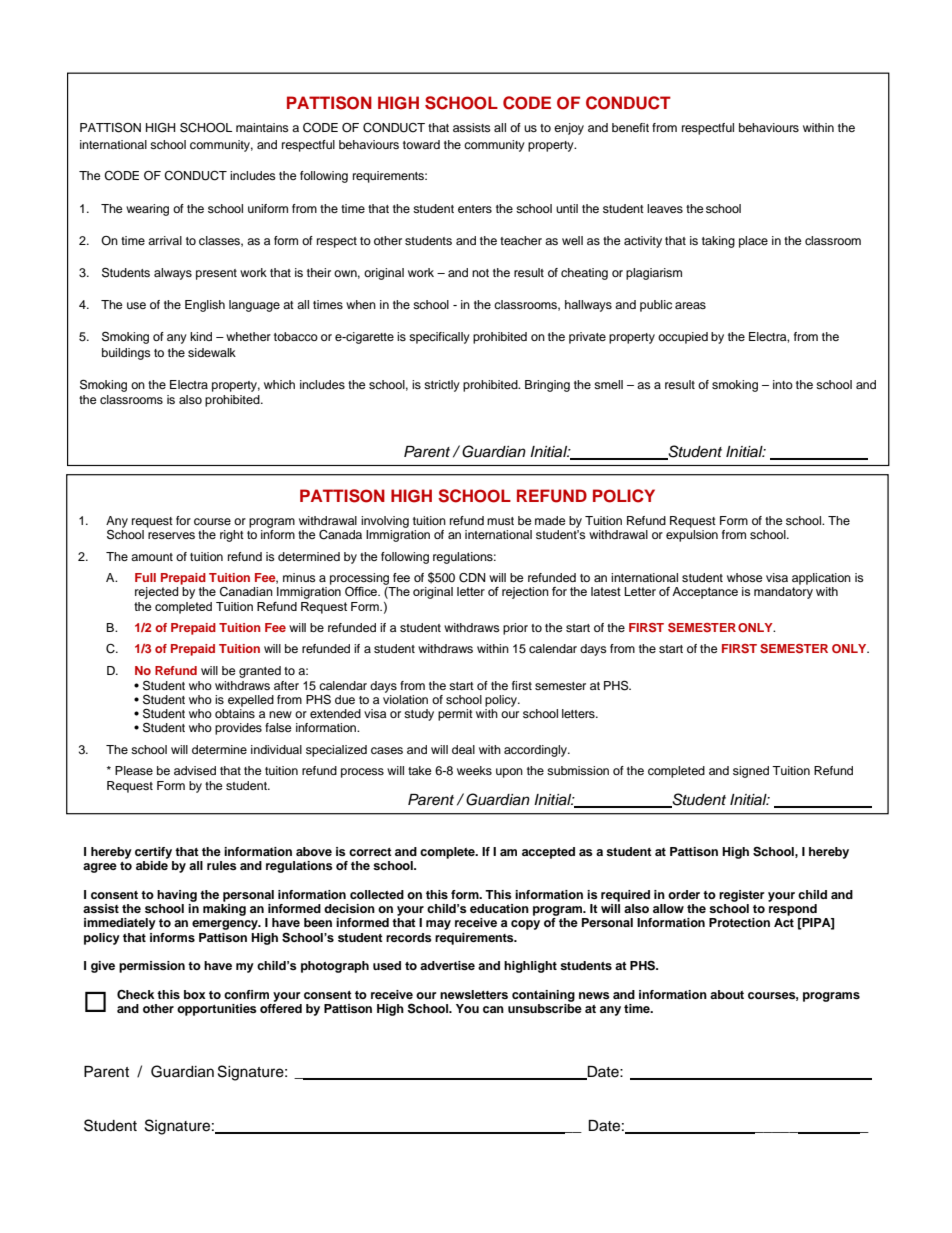 The width and height of the page is (952, 1233). What do you see at coordinates (630, 127) in the page?
I see `benefit` at bounding box center [630, 127].
